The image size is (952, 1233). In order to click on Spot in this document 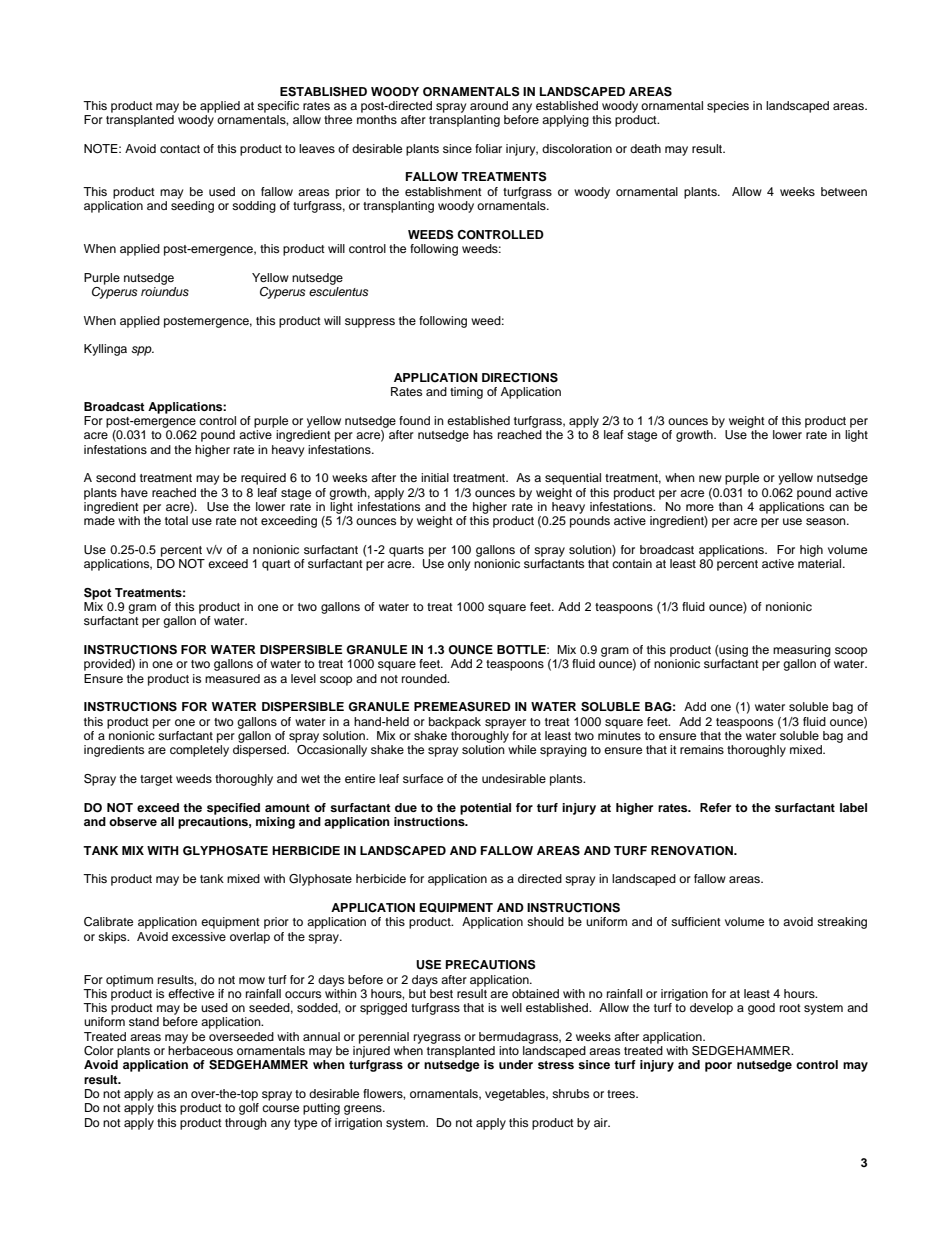, I will do `click(98, 594)`.
